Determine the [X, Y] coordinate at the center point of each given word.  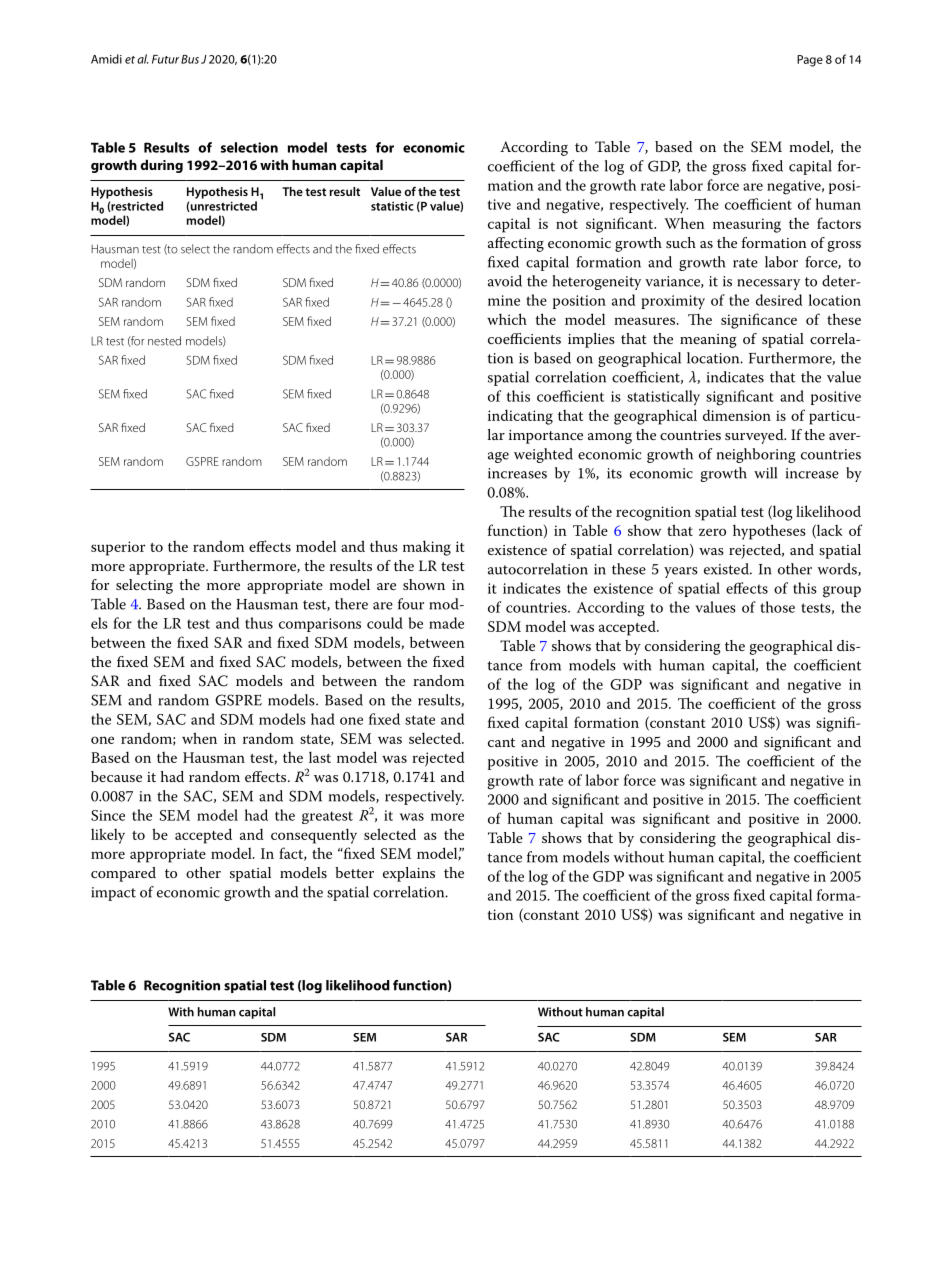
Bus [190, 59]
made [446, 623]
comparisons [320, 625]
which [507, 319]
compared [123, 874]
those [777, 607]
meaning [708, 341]
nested [164, 341]
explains [409, 874]
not [567, 224]
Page [810, 61]
